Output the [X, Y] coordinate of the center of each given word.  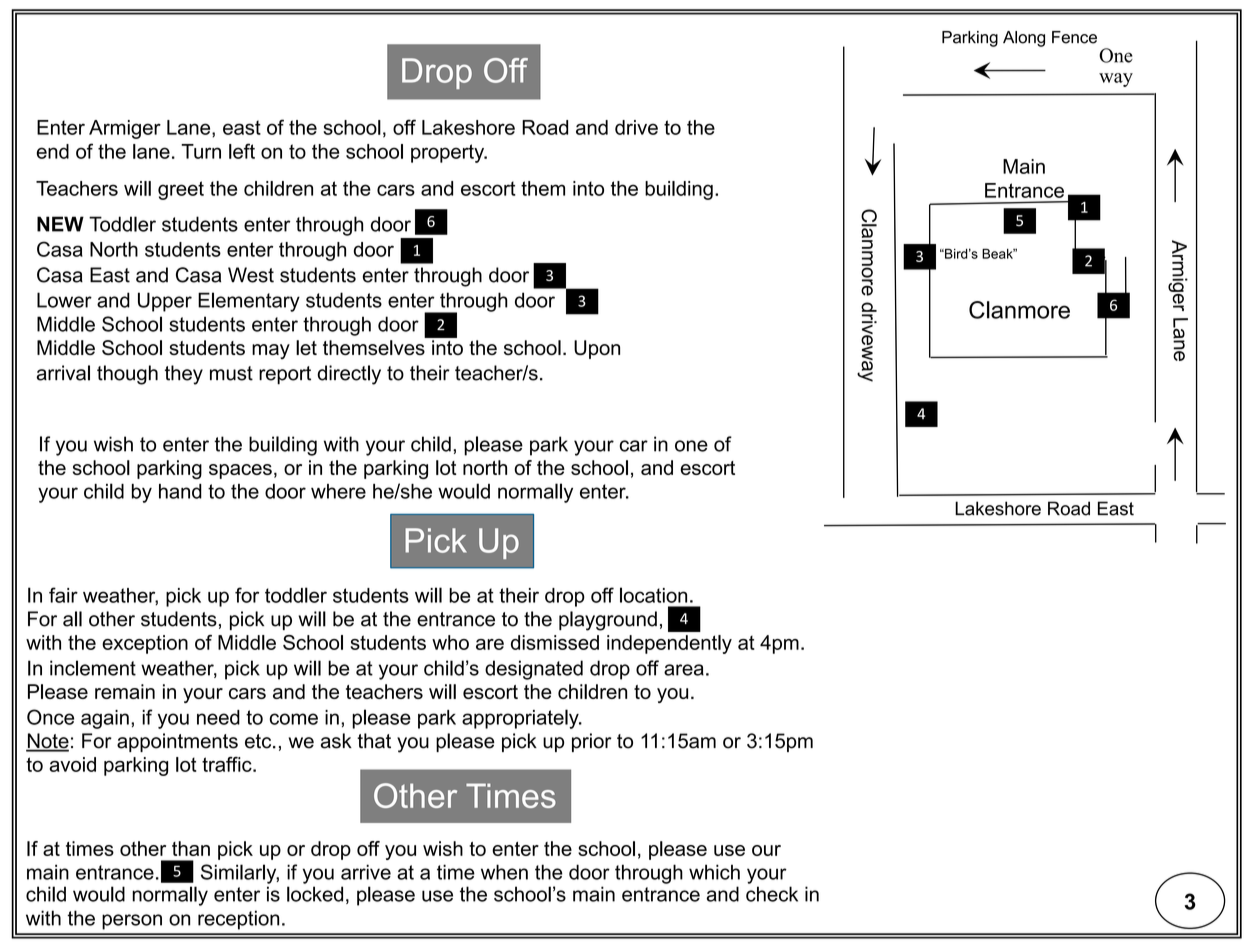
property [449, 153]
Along [1024, 39]
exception [145, 644]
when [504, 872]
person [132, 922]
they [184, 375]
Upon [597, 349]
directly [349, 375]
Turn [201, 151]
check [772, 894]
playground [608, 621]
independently [669, 644]
